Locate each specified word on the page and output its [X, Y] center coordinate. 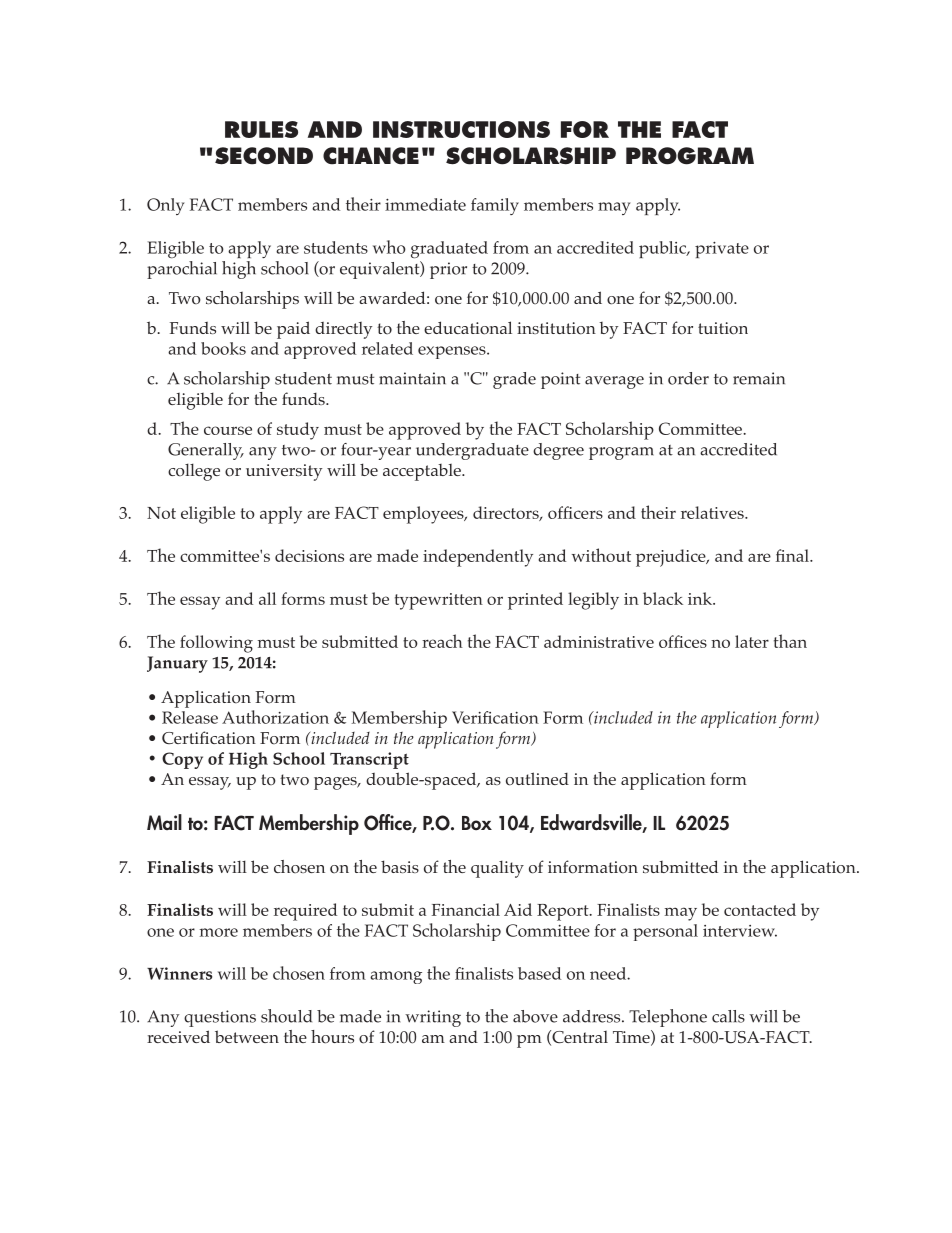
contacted [760, 909]
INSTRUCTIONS [461, 129]
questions [220, 1018]
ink [701, 598]
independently [478, 558]
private [722, 249]
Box [477, 823]
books [223, 348]
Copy [182, 760]
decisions [309, 555]
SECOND [264, 156]
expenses [453, 352]
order [688, 378]
